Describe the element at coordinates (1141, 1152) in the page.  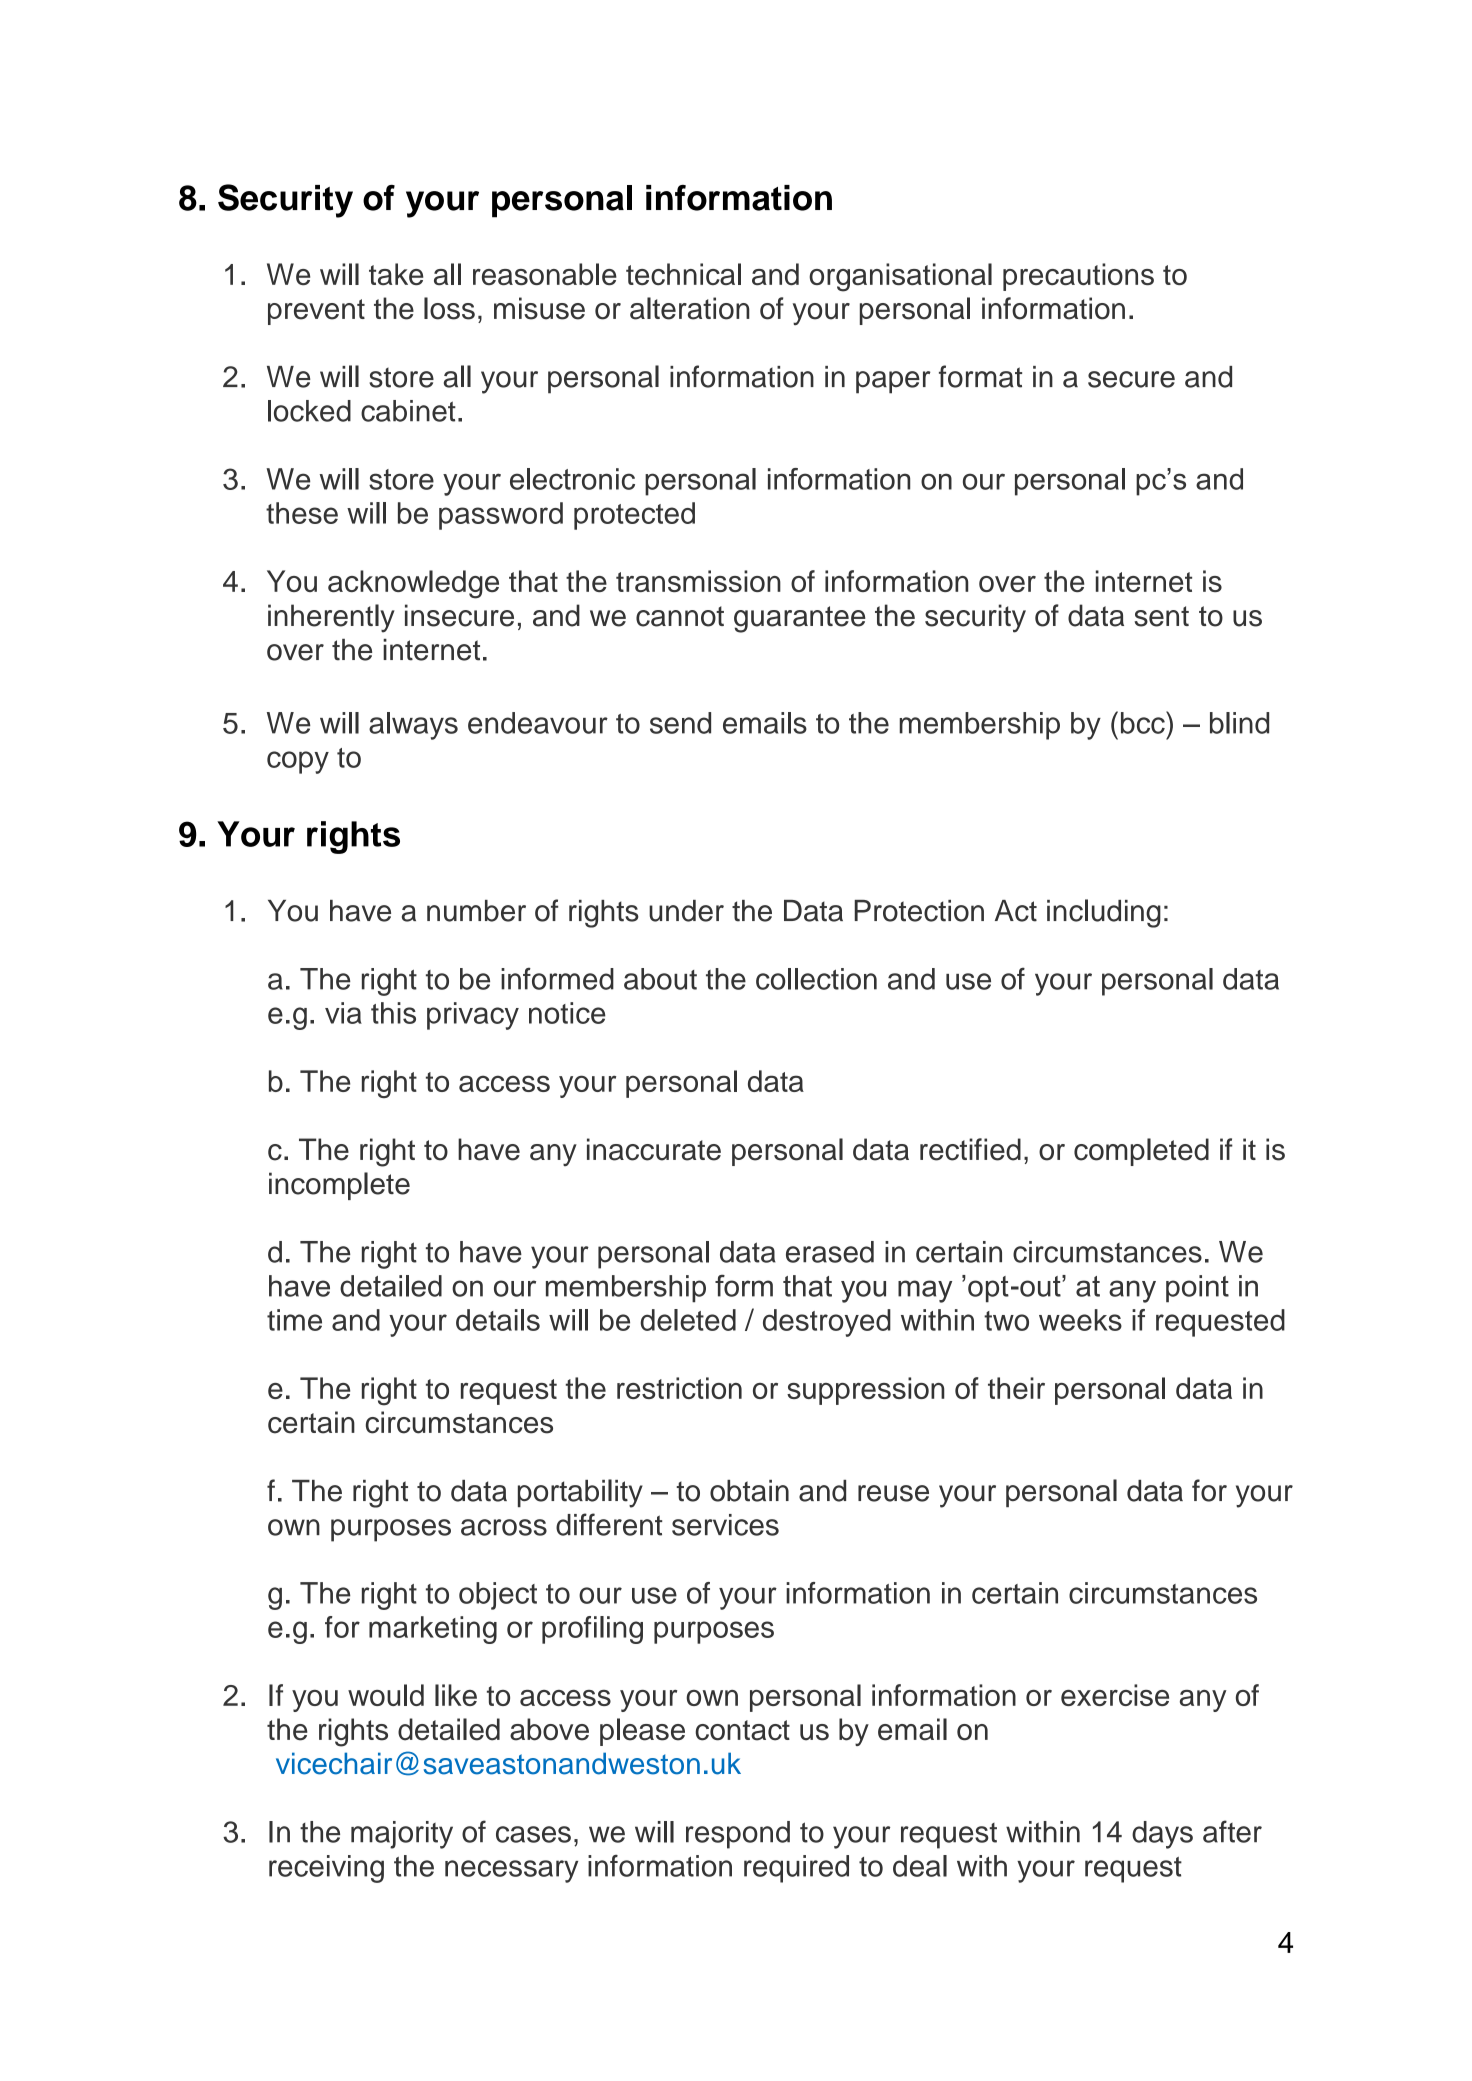
I see `completed` at that location.
